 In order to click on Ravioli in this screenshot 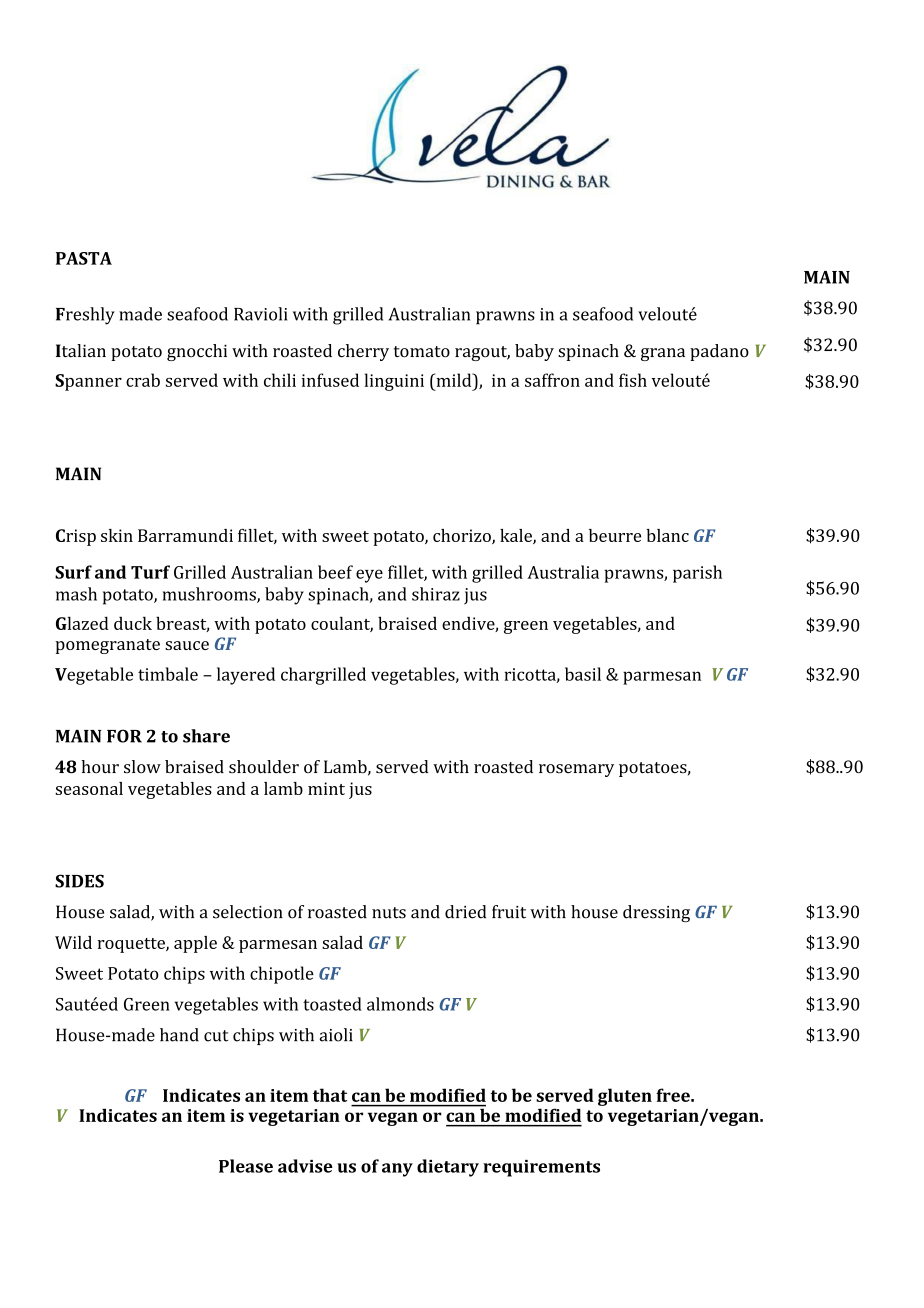, I will do `click(260, 314)`.
